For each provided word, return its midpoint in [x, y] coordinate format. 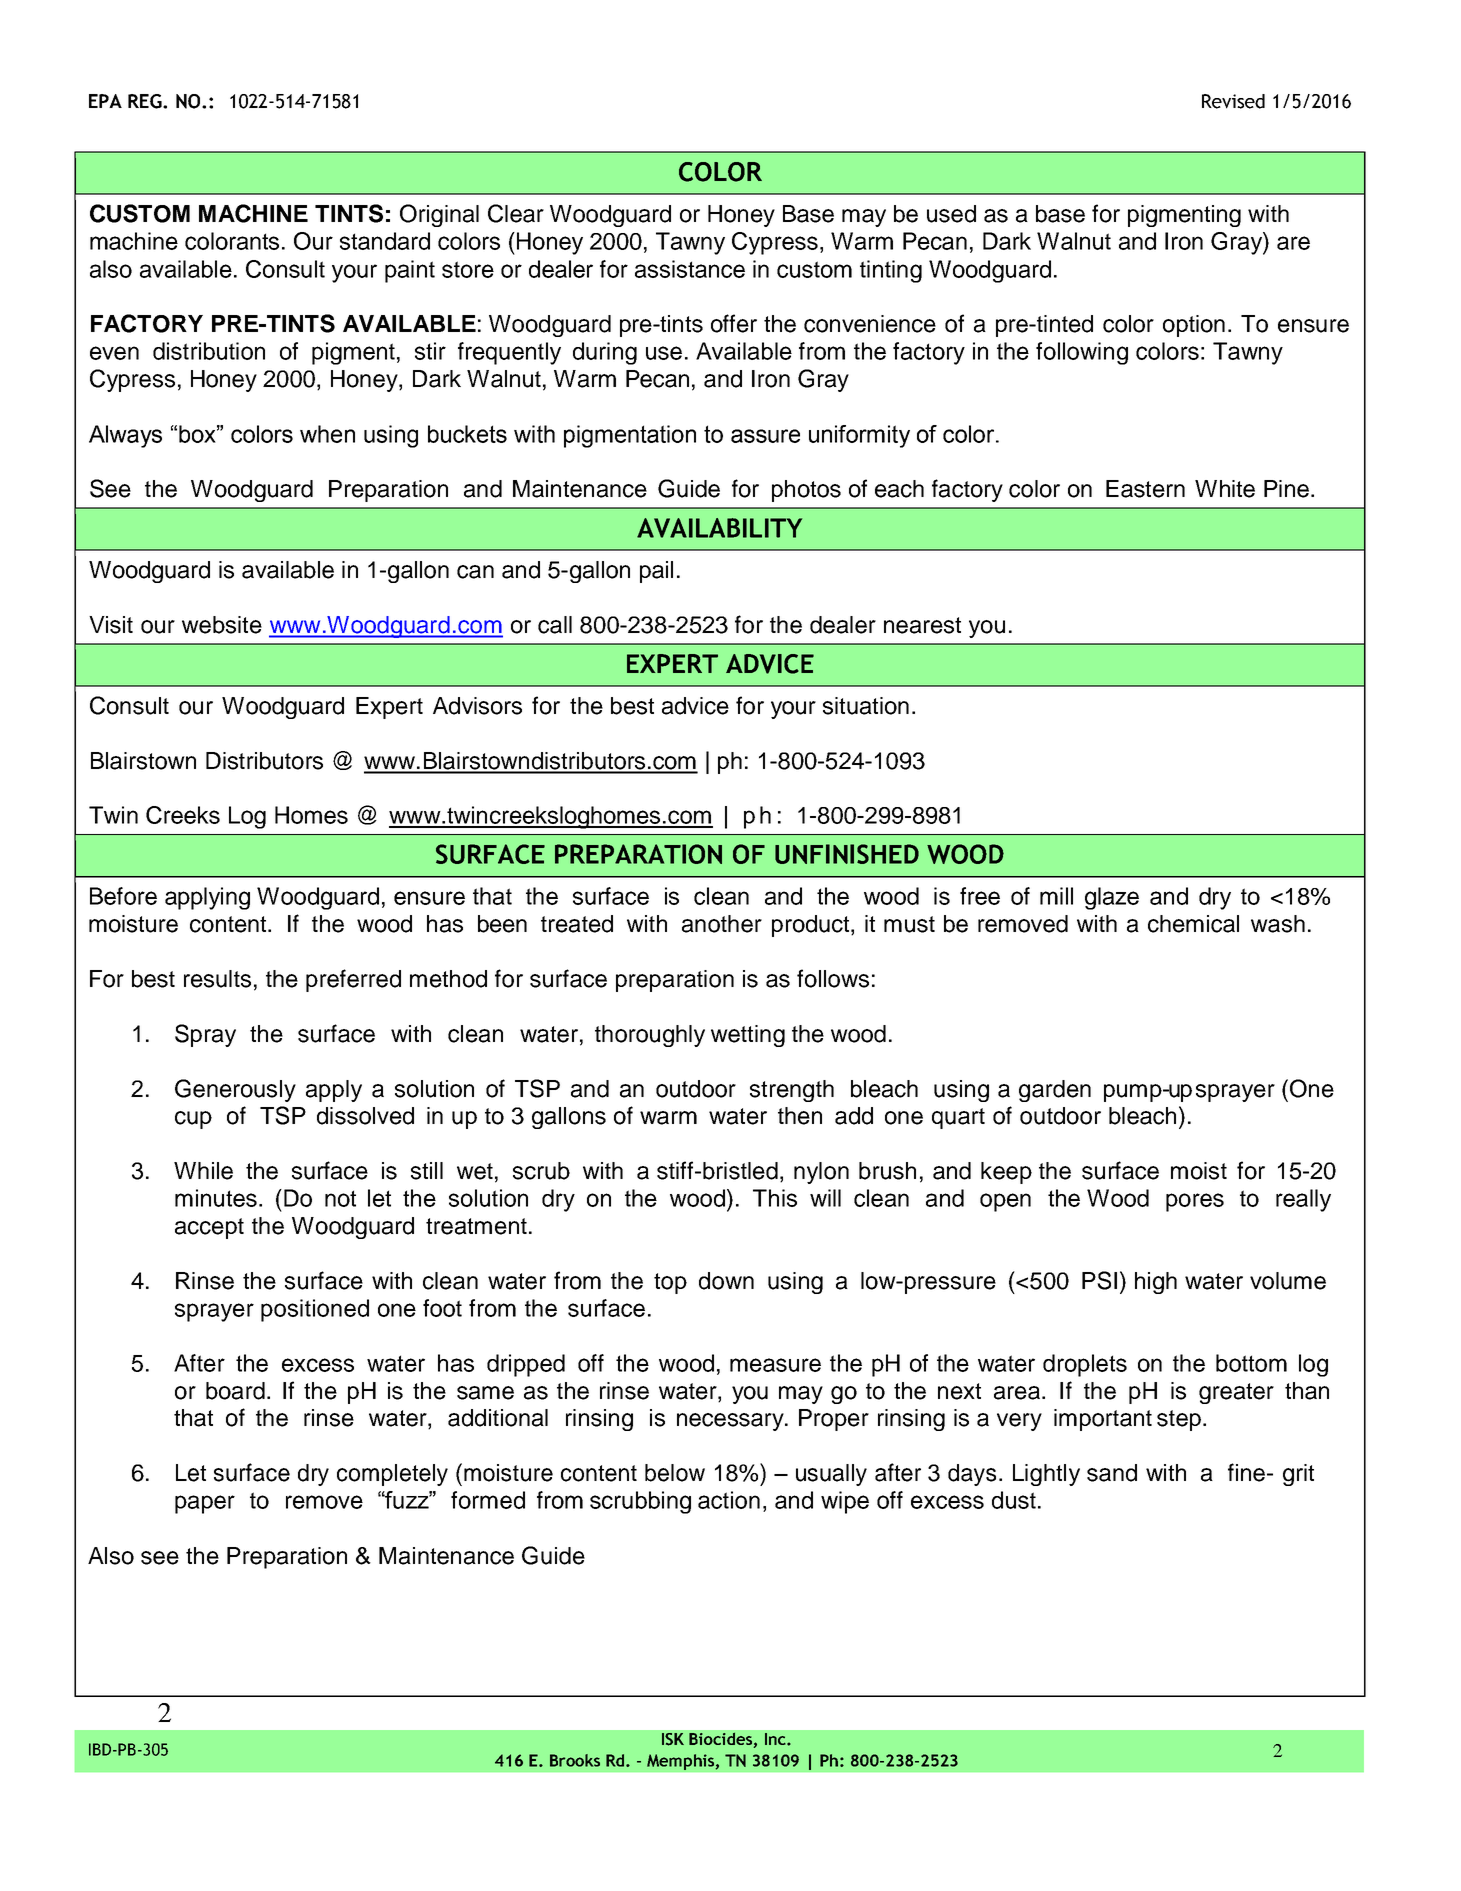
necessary [731, 1422]
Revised [1233, 101]
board [235, 1391]
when [327, 434]
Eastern [1145, 489]
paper [205, 1504]
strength [792, 1091]
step [1179, 1420]
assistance [690, 269]
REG [146, 101]
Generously [235, 1090]
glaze [1112, 898]
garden [1055, 1091]
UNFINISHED [847, 854]
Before [123, 896]
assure [765, 436]
